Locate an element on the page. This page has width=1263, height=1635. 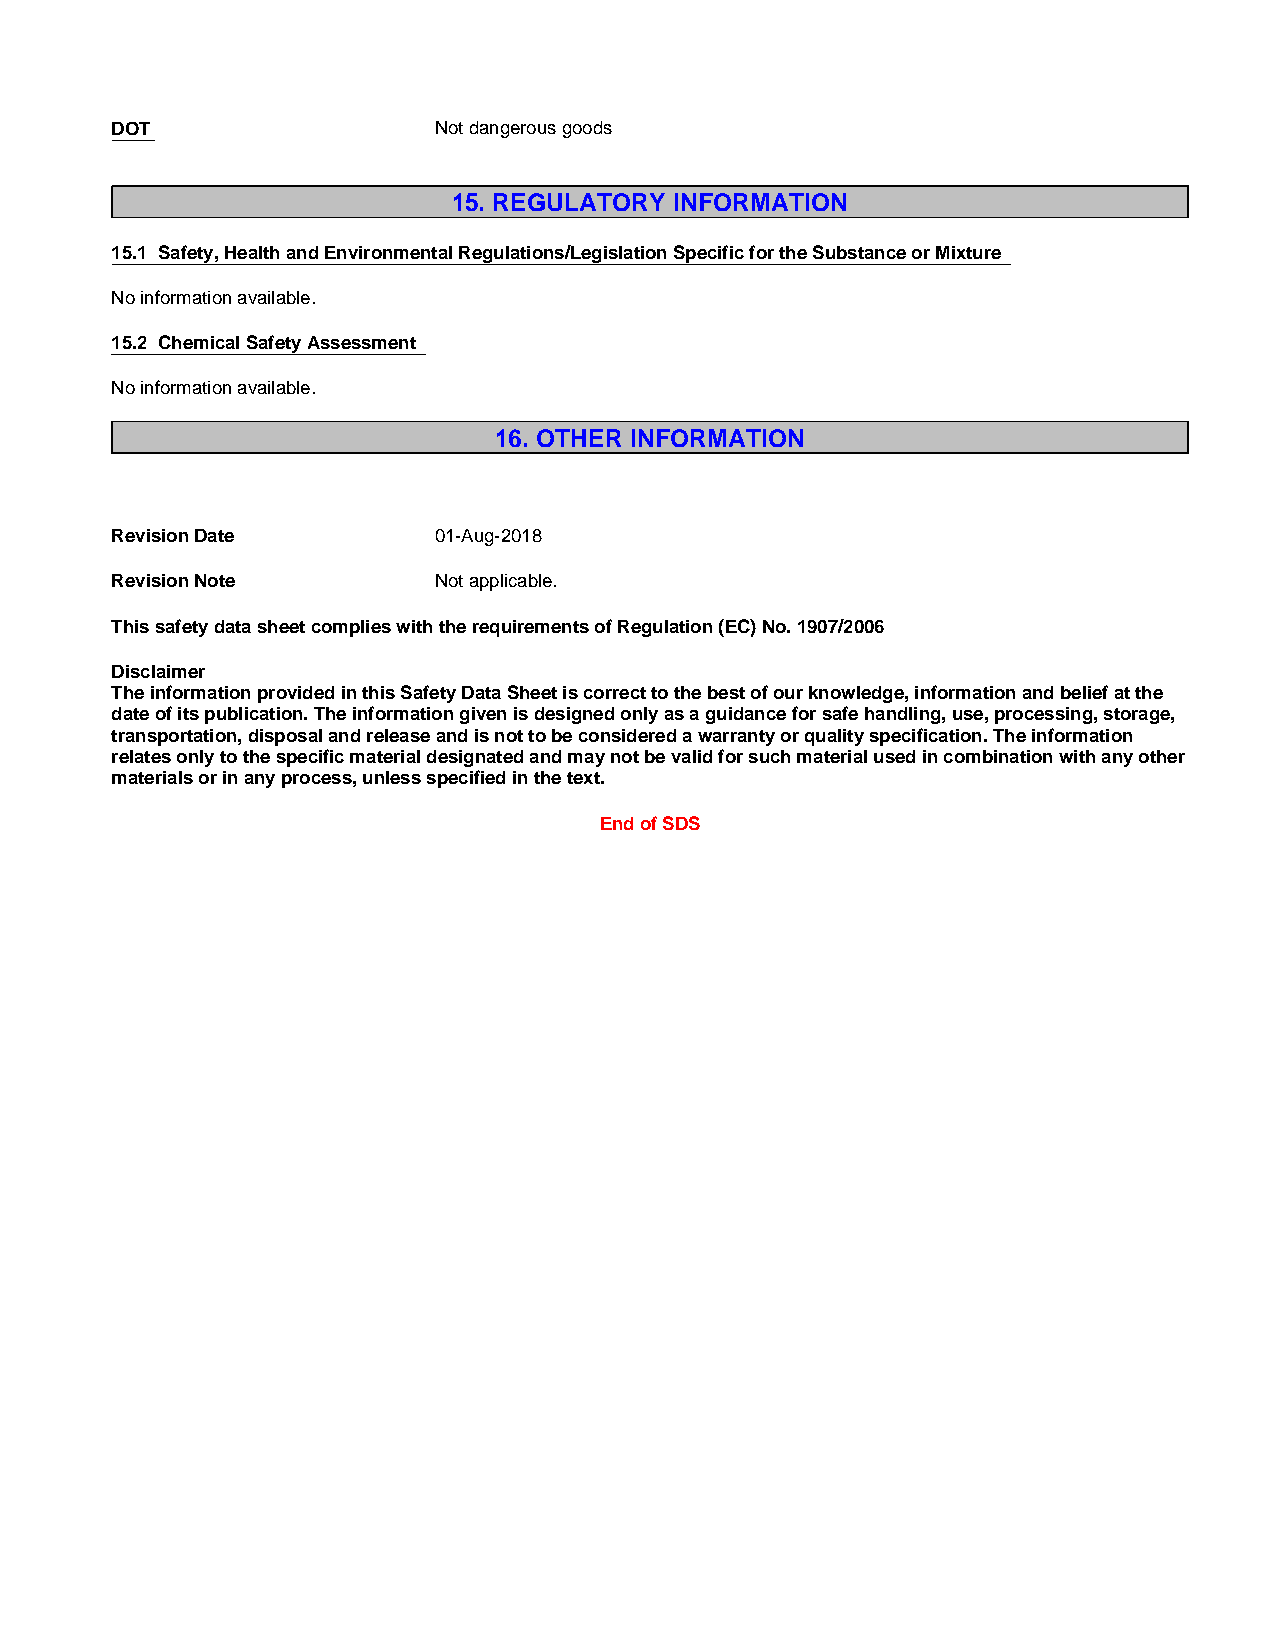
goods is located at coordinates (587, 129).
